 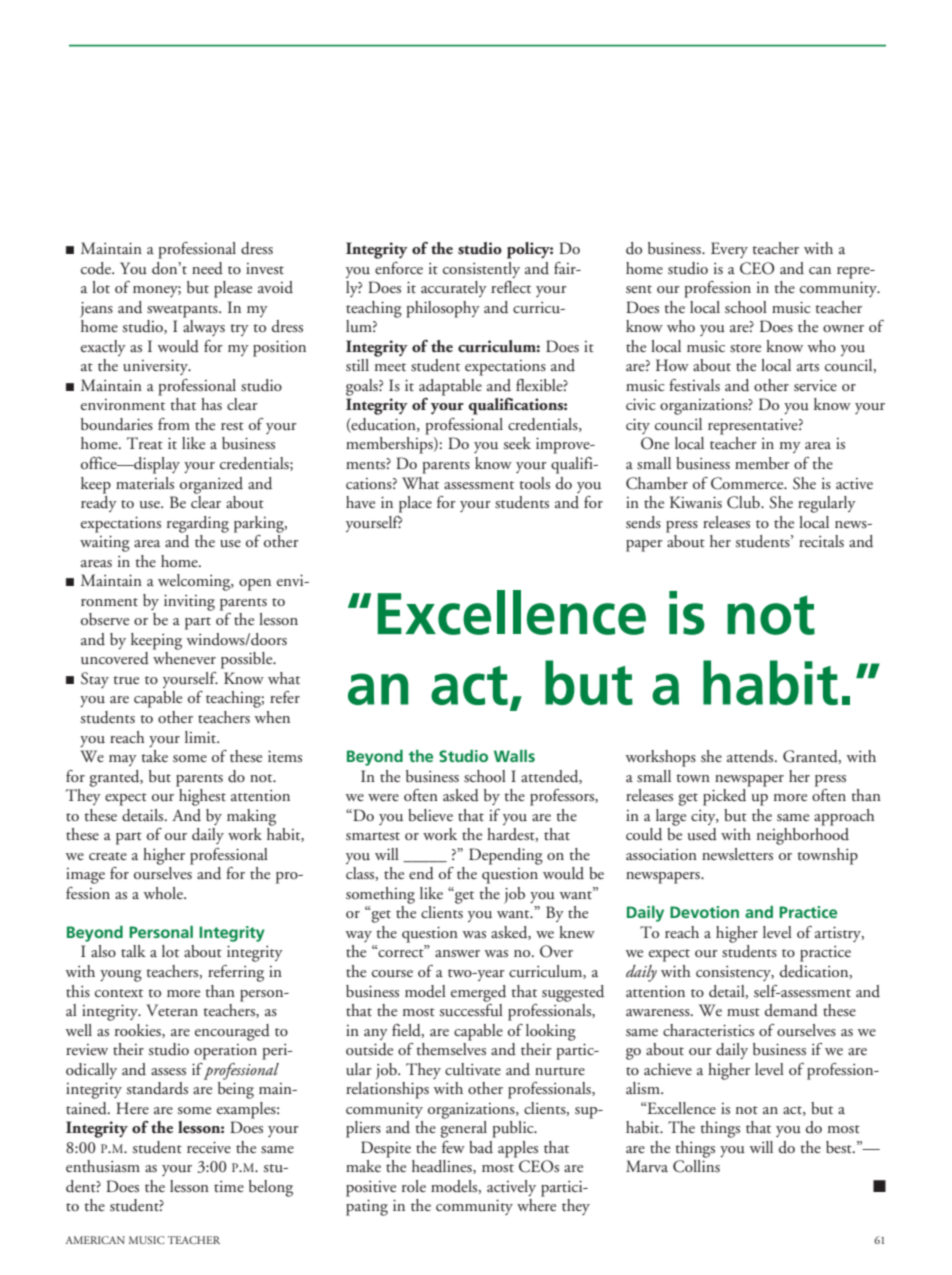 What do you see at coordinates (172, 1010) in the screenshot?
I see `Veteran` at bounding box center [172, 1010].
